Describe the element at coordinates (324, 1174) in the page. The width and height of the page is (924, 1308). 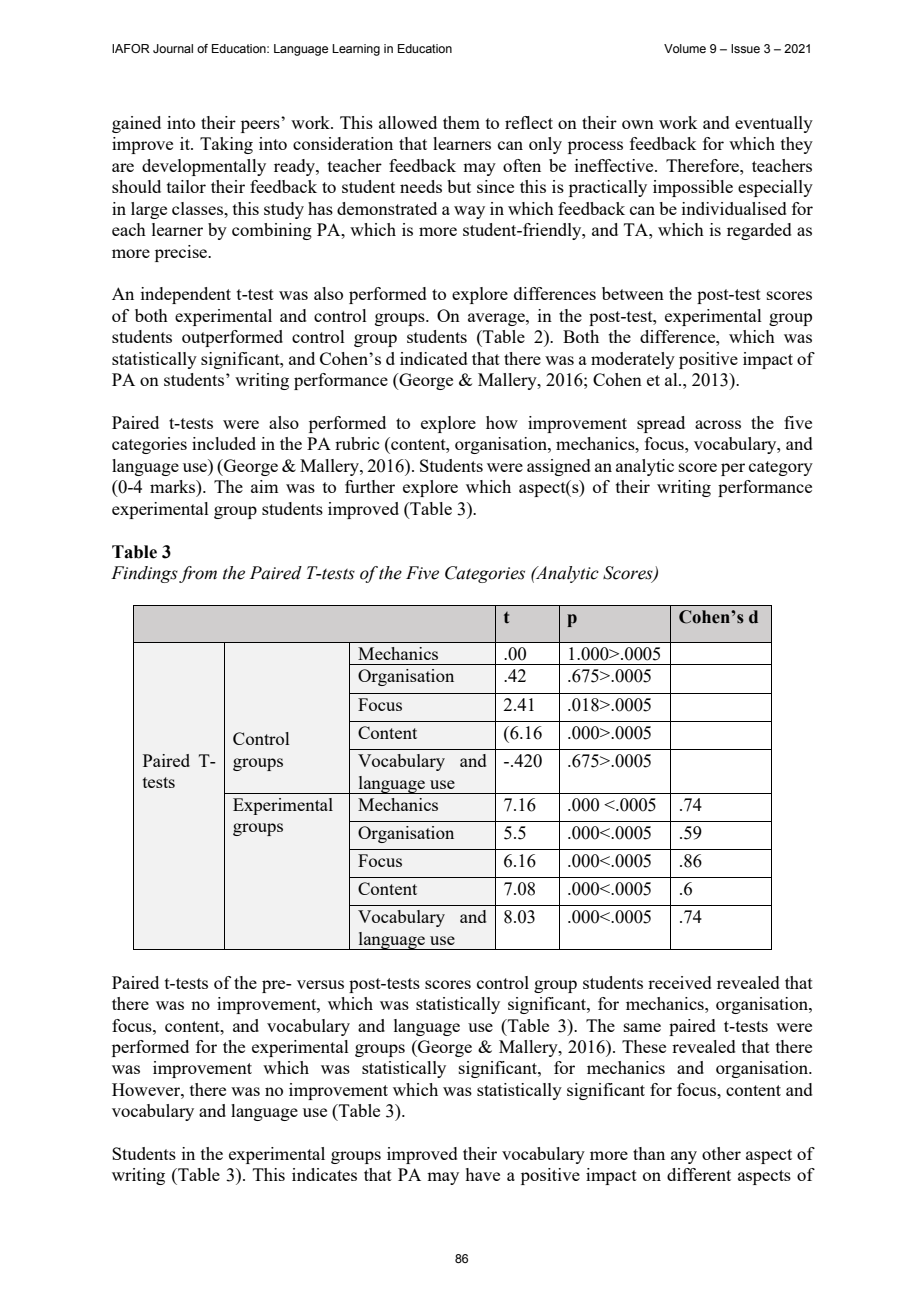
I see `indicates` at that location.
